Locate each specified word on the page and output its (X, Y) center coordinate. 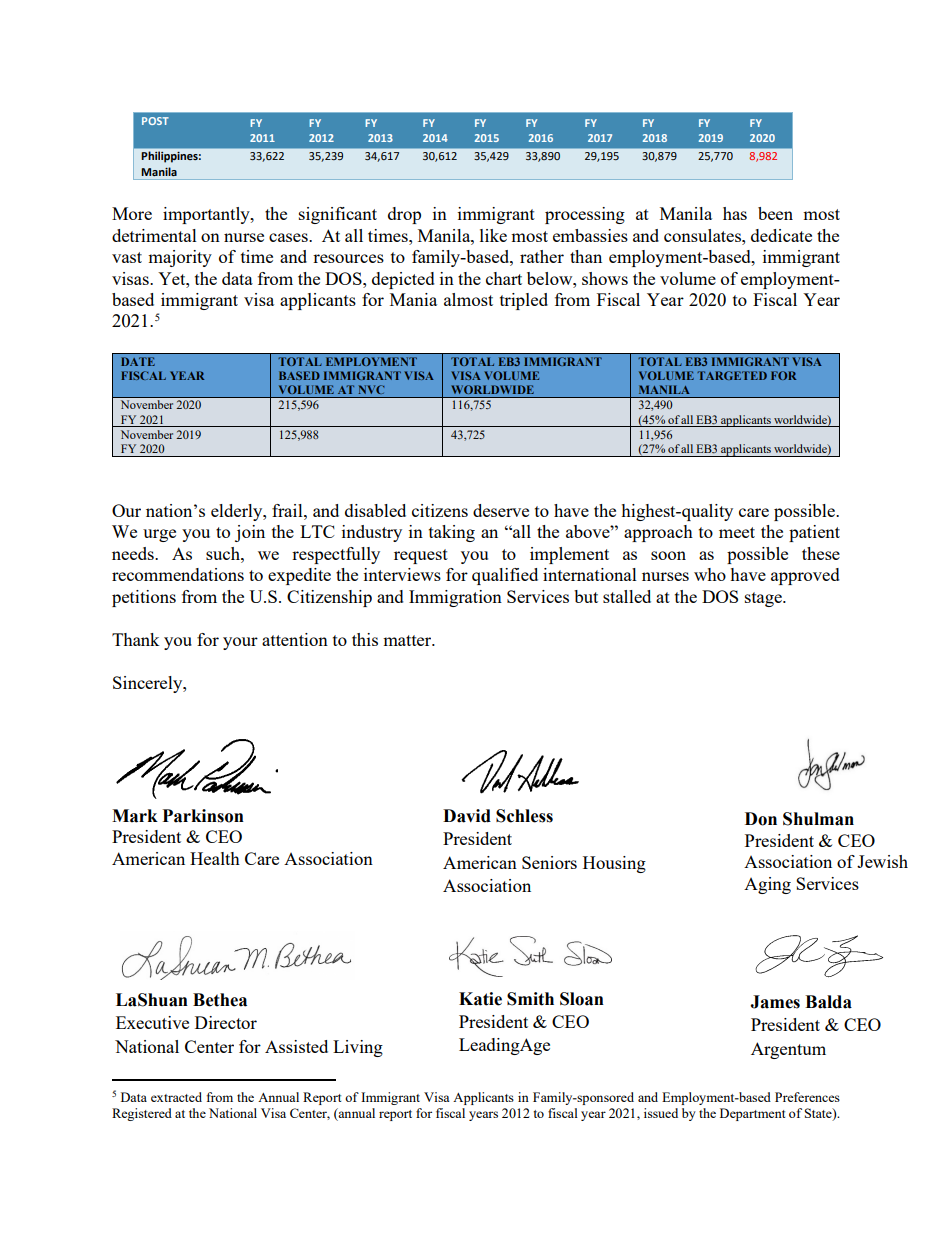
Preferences (807, 1097)
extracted (176, 1097)
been (775, 213)
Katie (480, 999)
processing (585, 215)
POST (155, 121)
